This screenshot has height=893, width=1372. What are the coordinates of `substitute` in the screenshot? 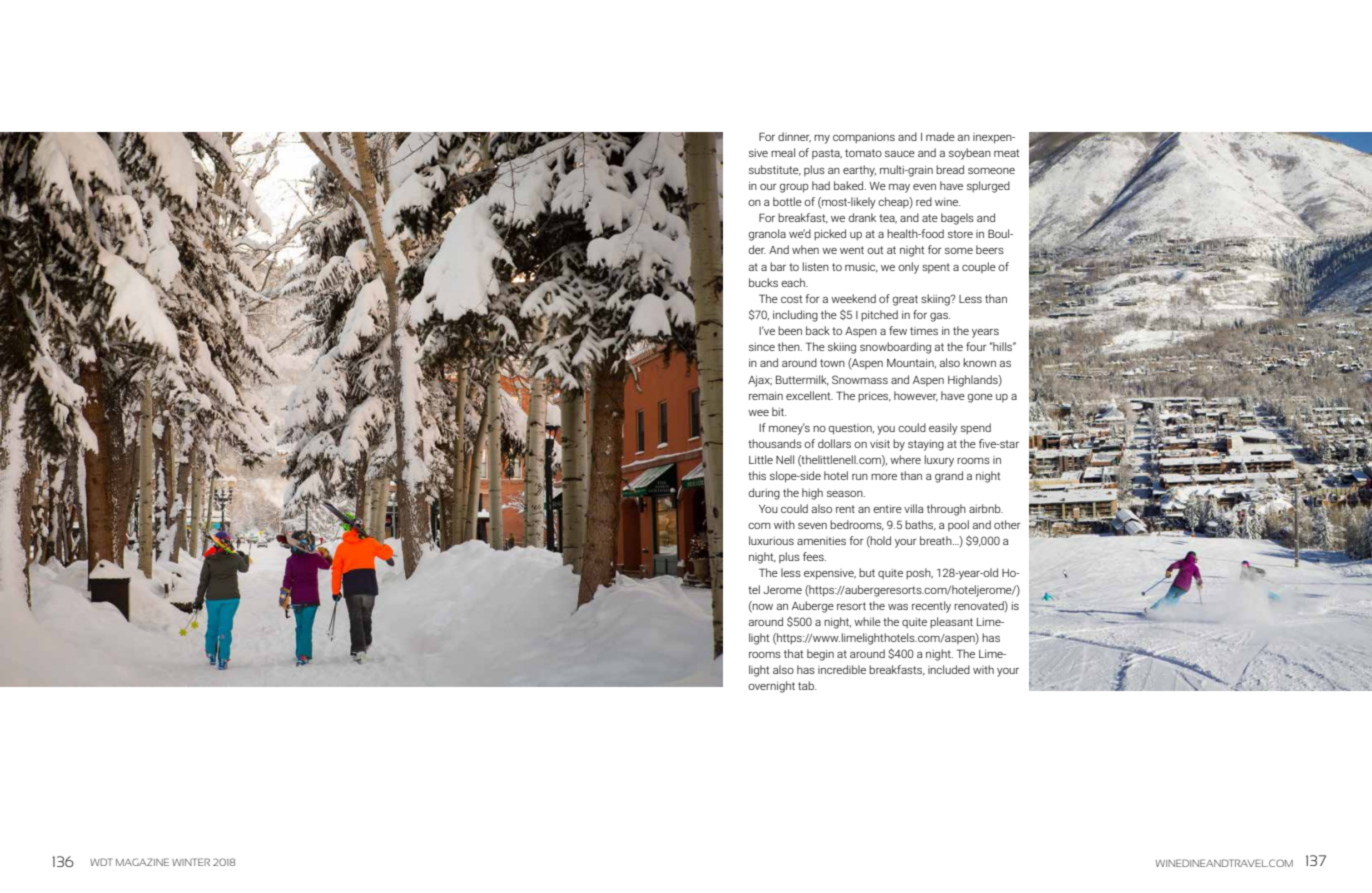 It's located at (775, 170).
